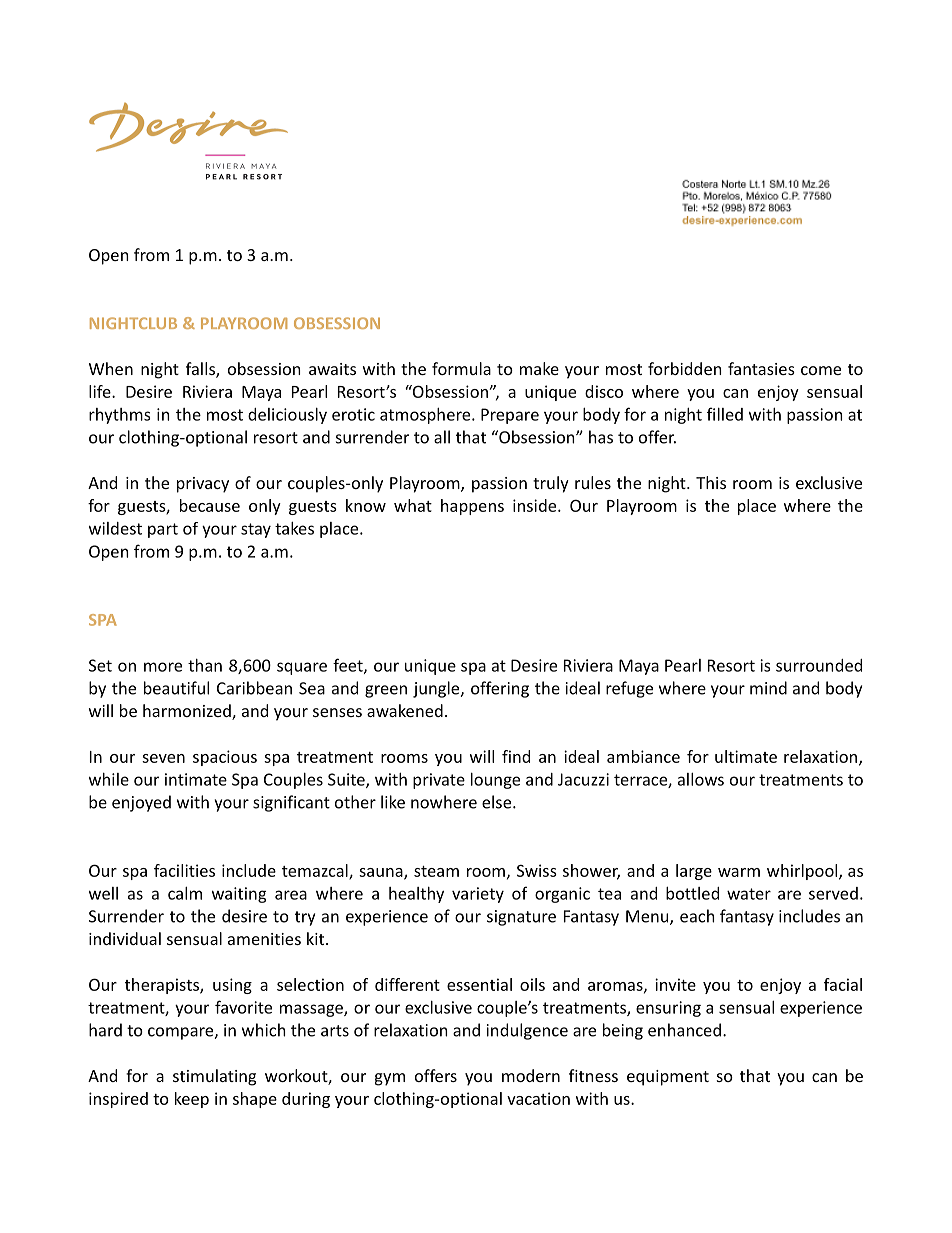 The image size is (952, 1233). I want to click on than, so click(205, 665).
